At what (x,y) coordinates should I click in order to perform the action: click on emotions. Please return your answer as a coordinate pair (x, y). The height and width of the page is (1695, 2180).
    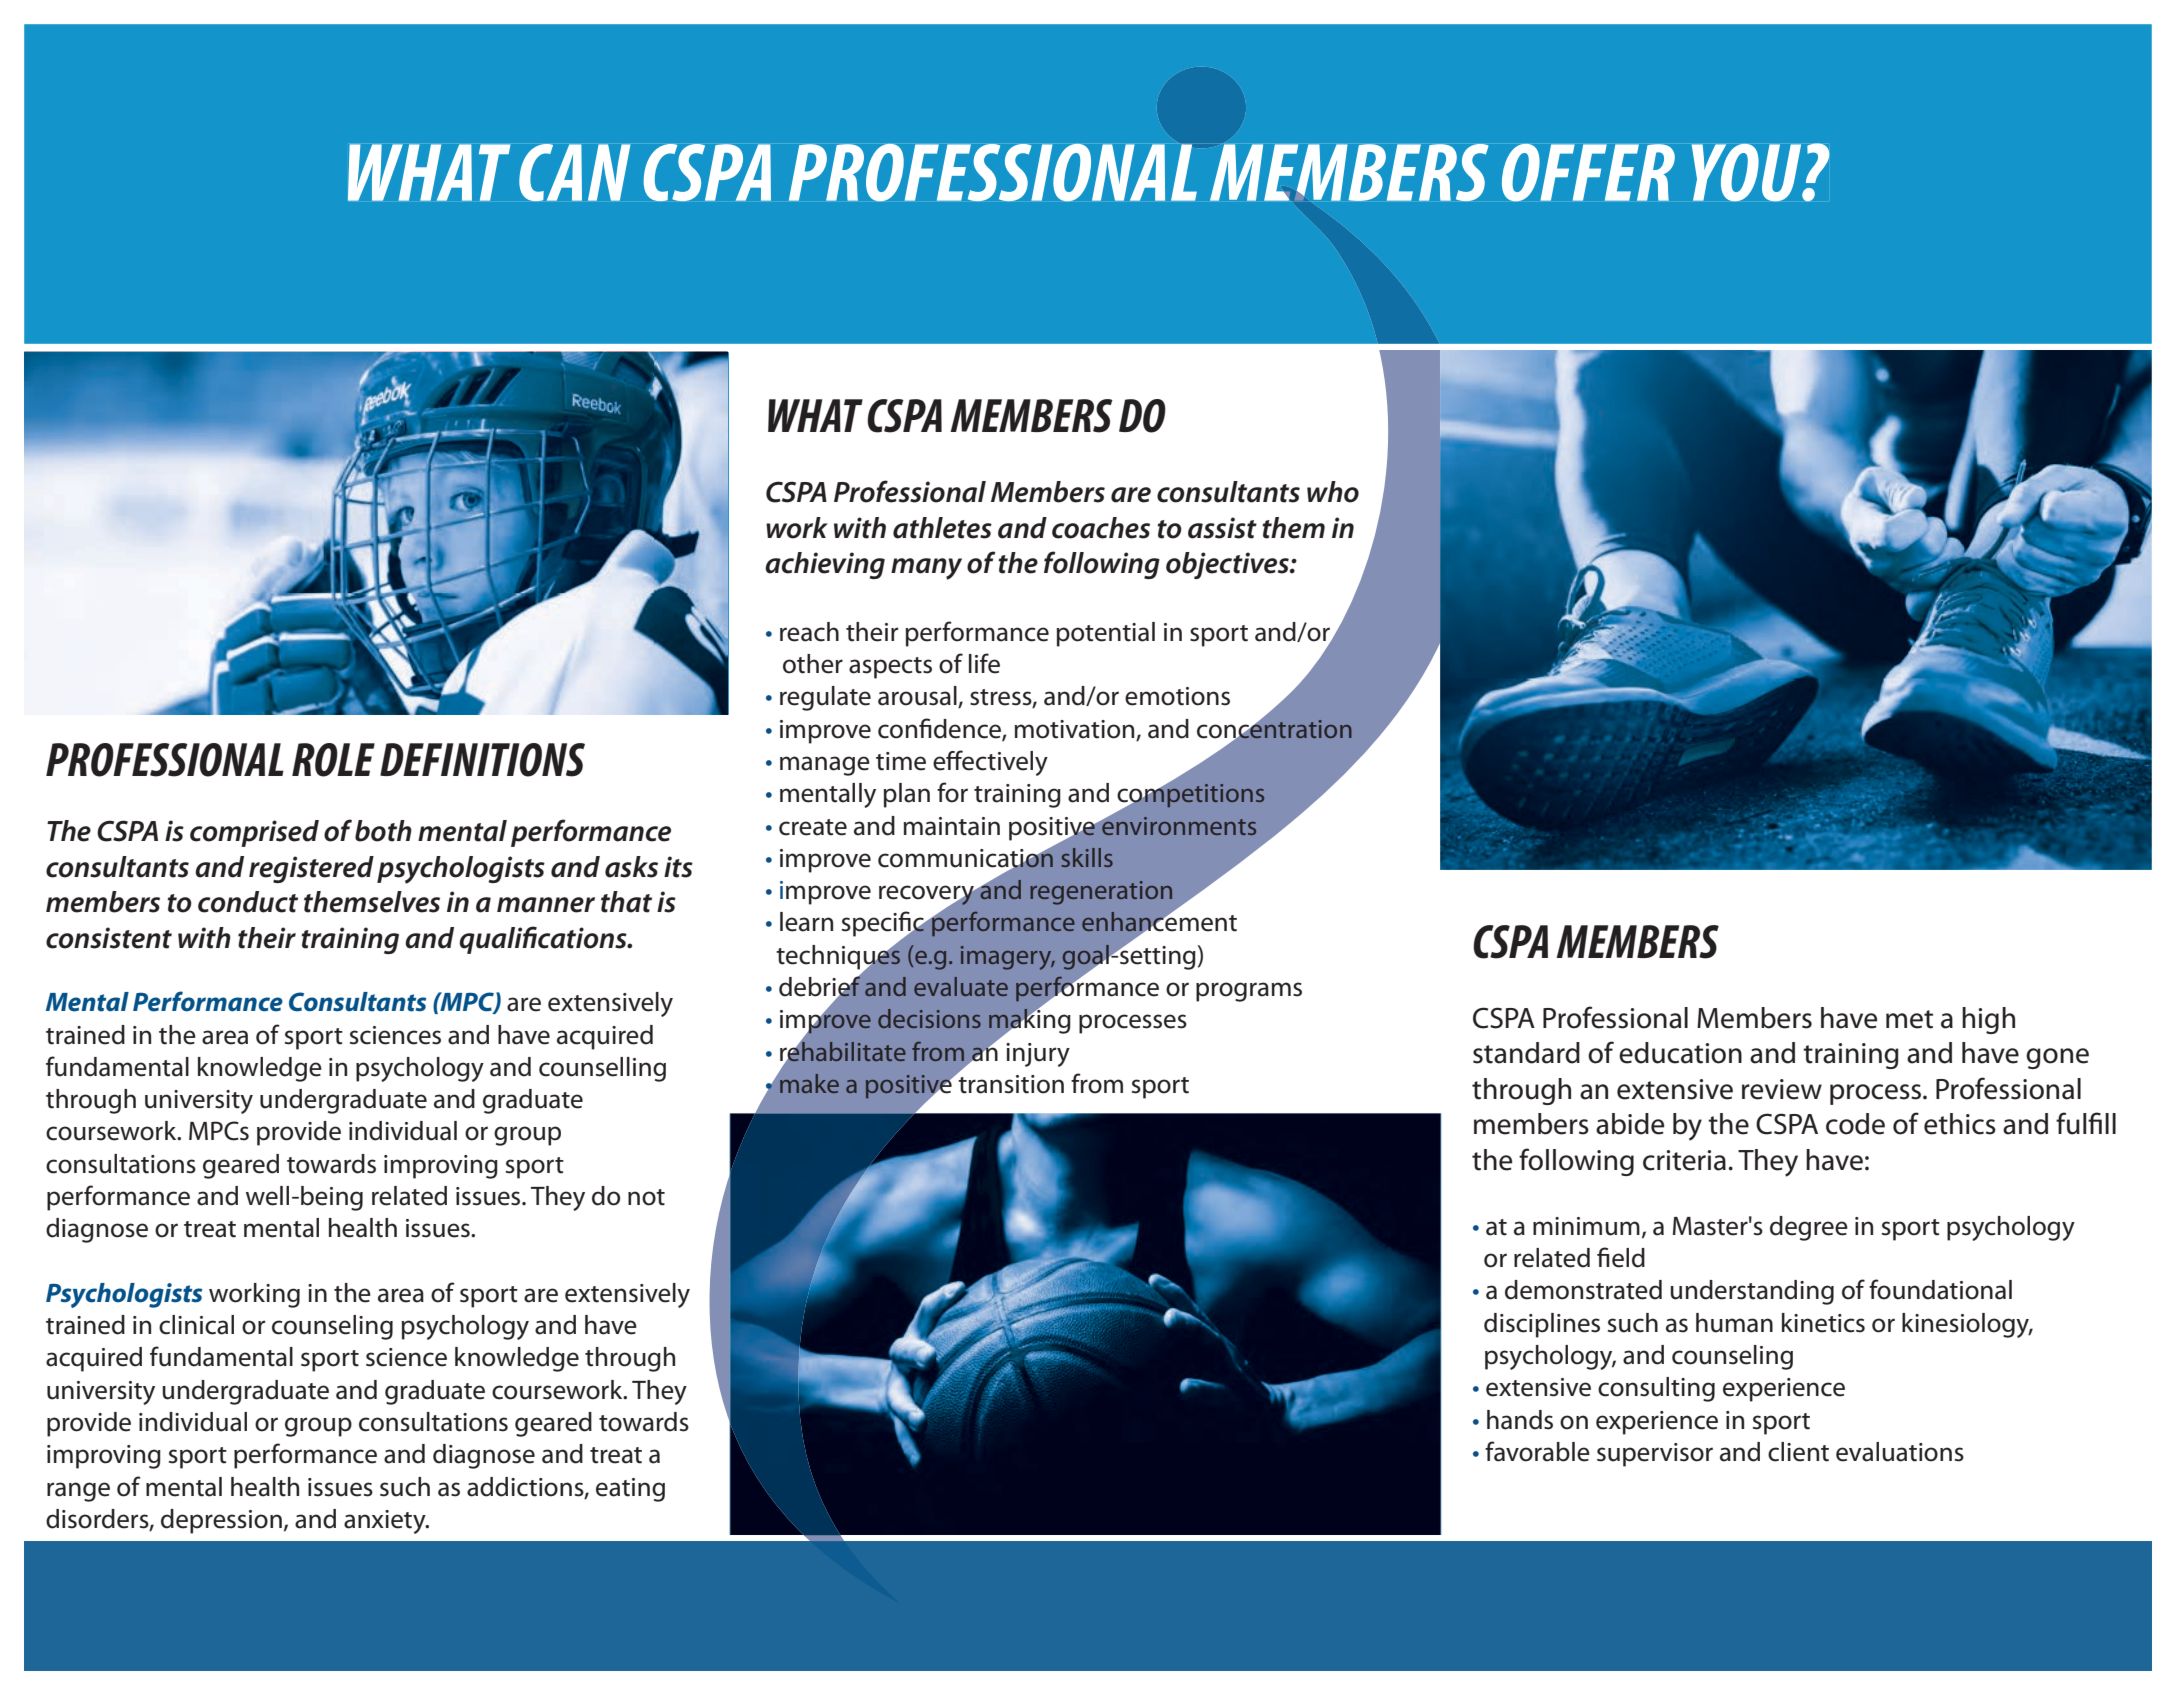
    Looking at the image, I should click on (1177, 696).
